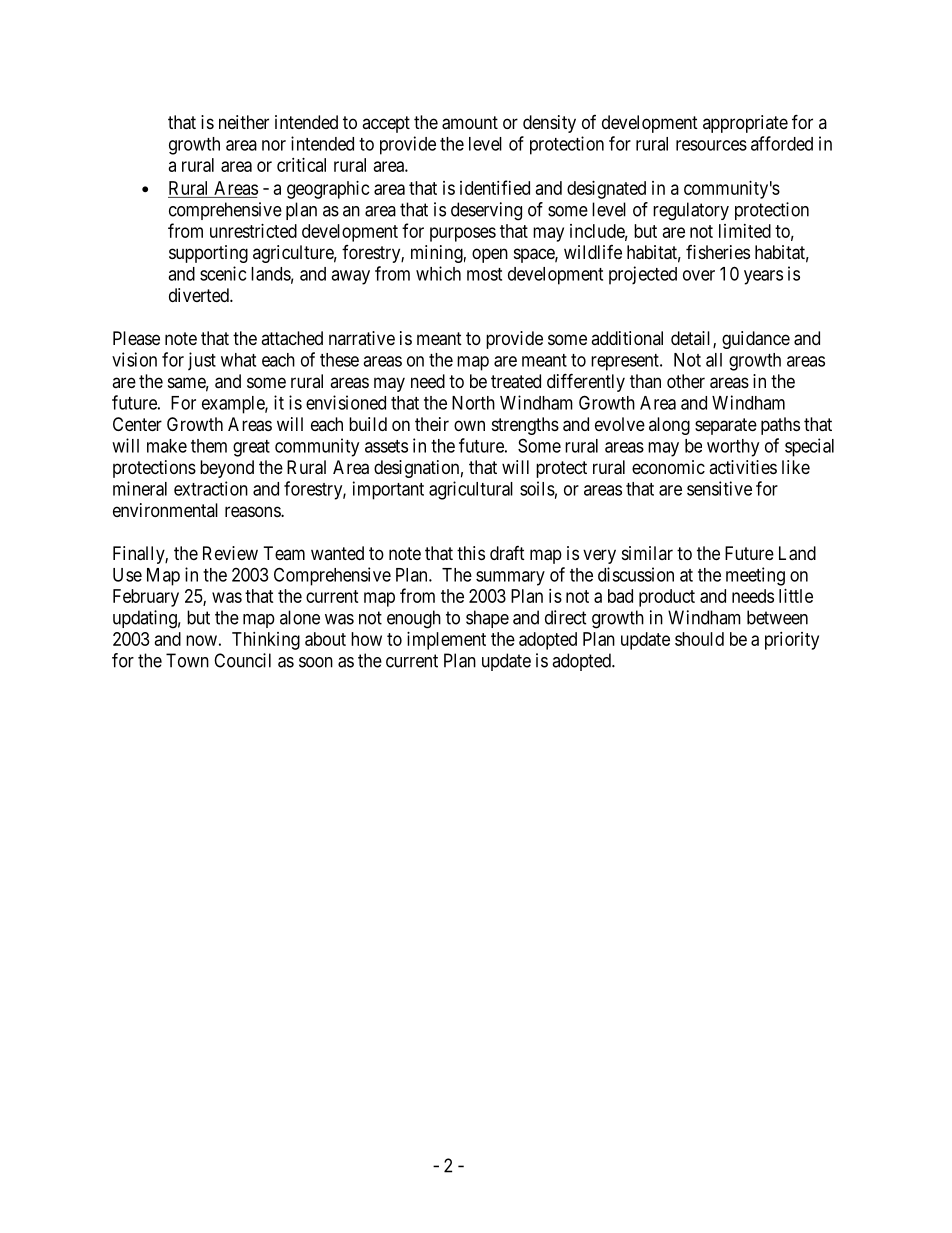 This image has height=1233, width=952. I want to click on other, so click(686, 381).
